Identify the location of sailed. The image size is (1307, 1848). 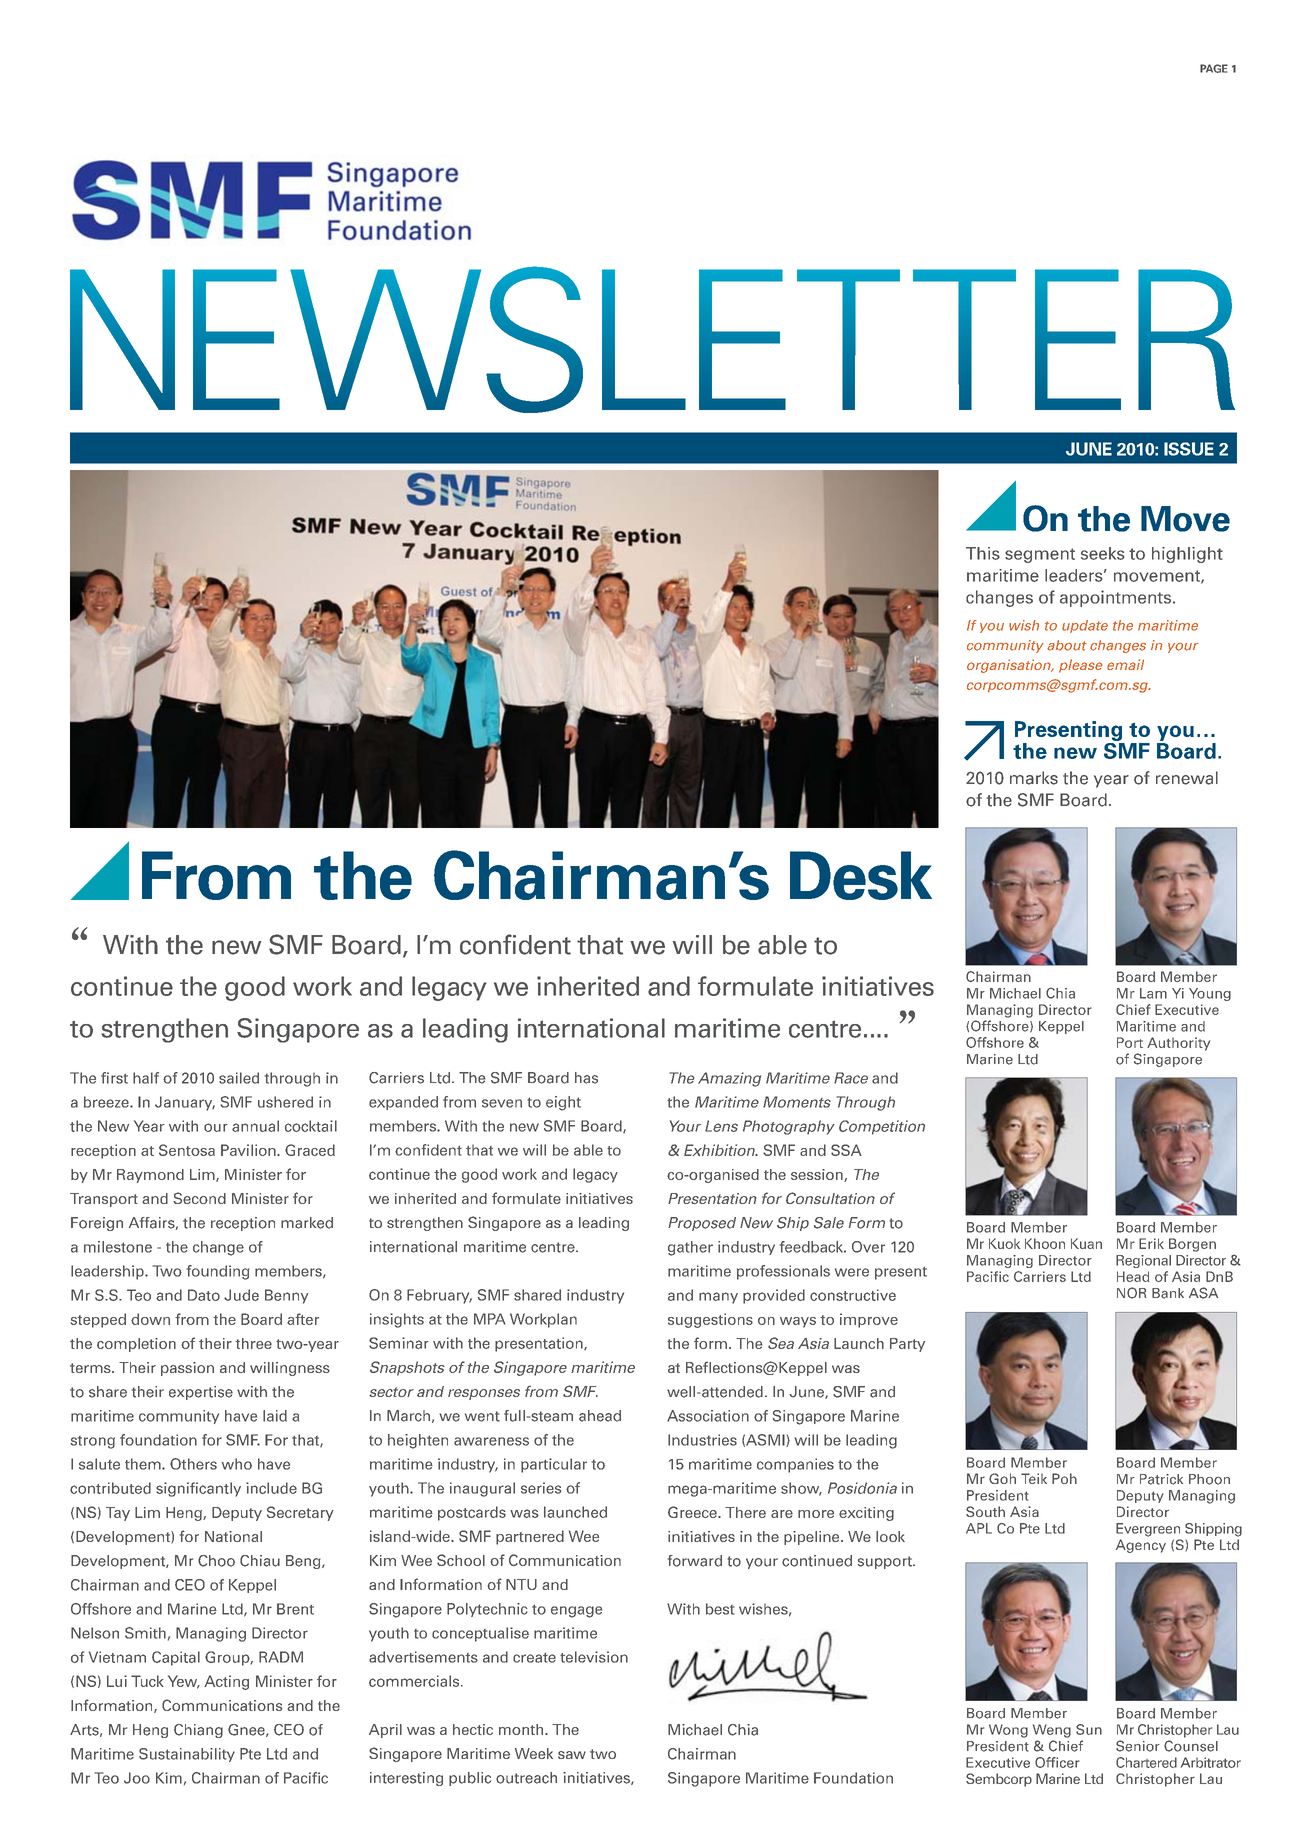
(239, 1078).
